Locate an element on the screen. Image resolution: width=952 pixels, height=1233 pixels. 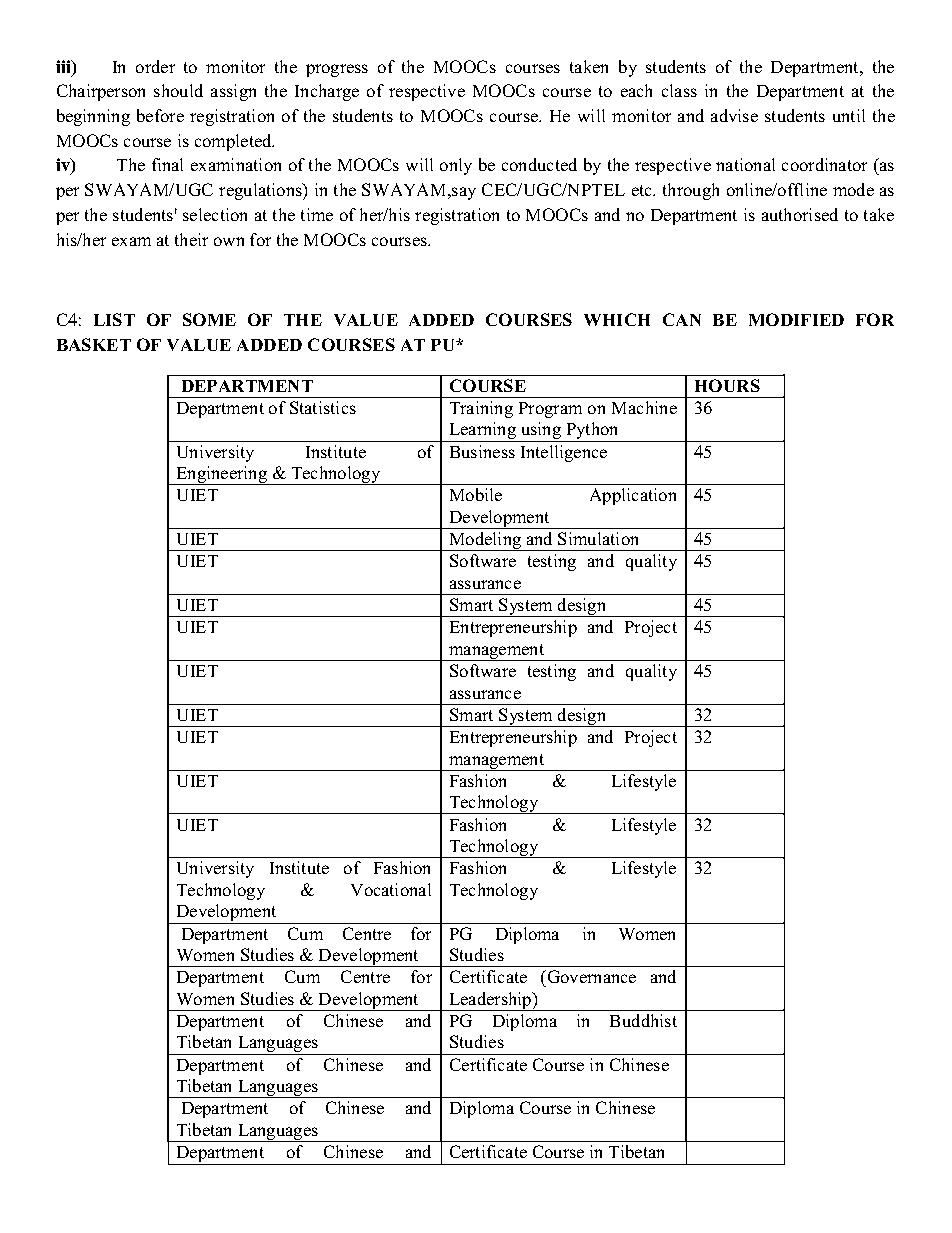
advise is located at coordinates (734, 115).
